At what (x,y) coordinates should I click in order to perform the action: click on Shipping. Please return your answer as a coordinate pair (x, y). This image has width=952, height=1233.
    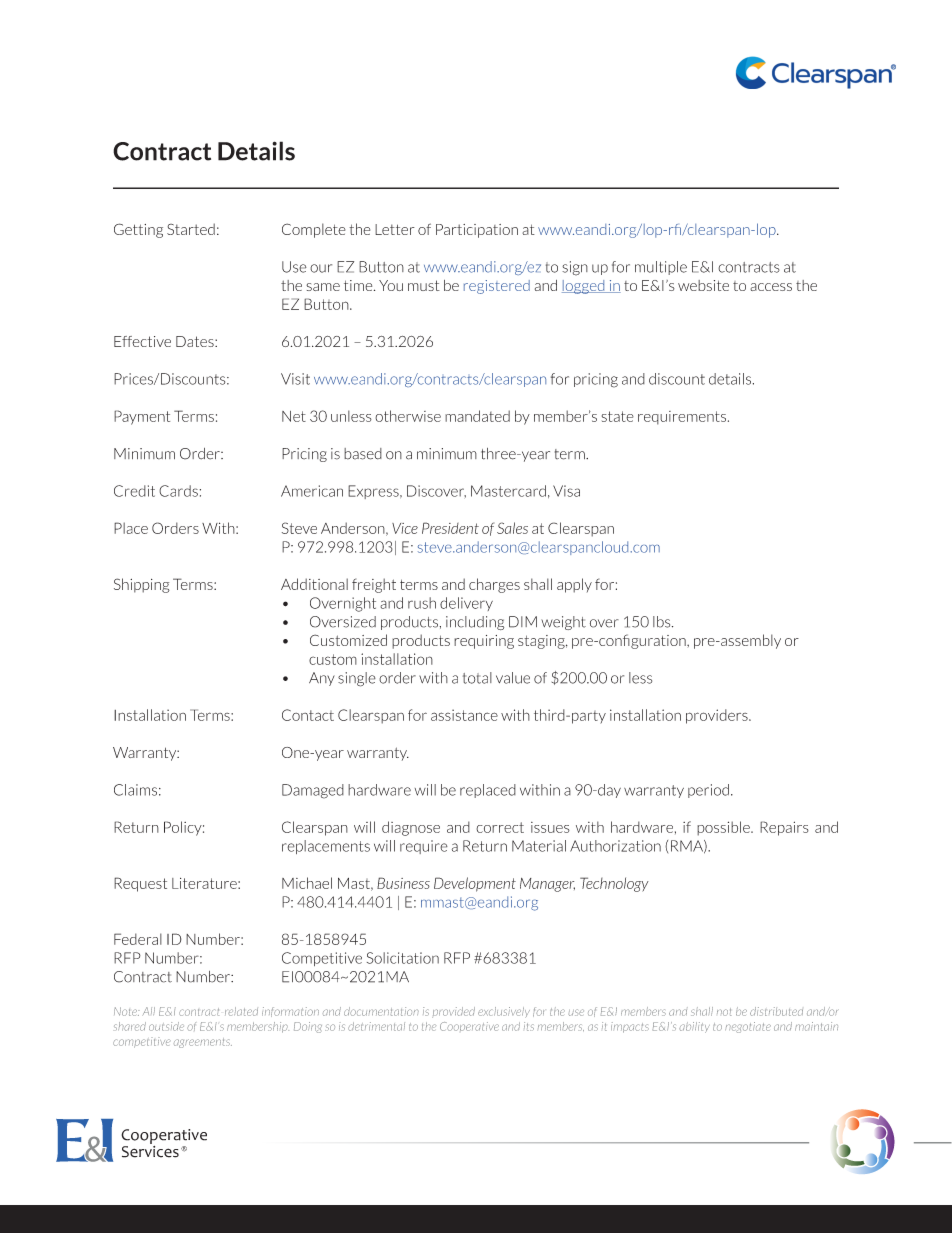
    Looking at the image, I should click on (142, 585).
